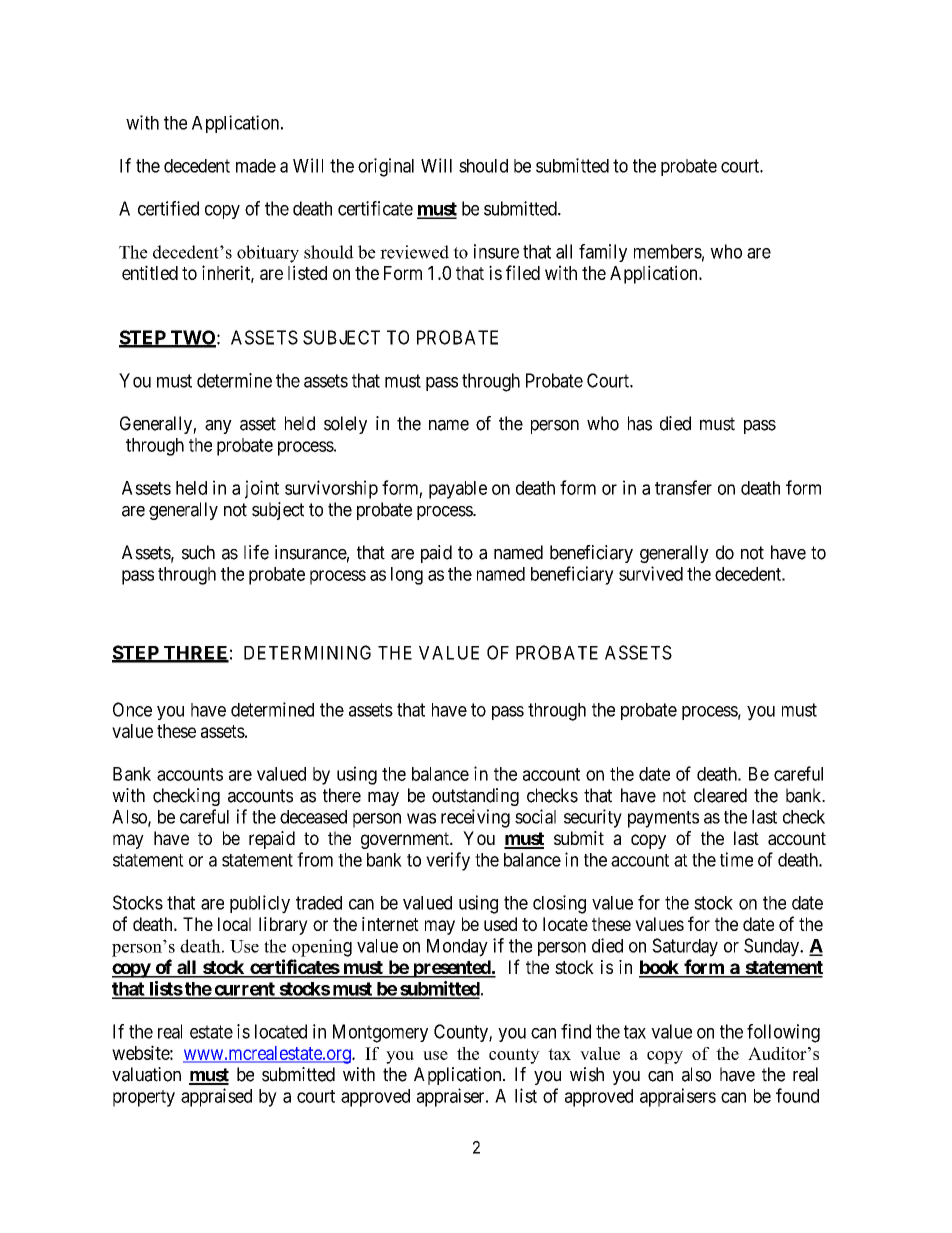 This image has width=952, height=1233. What do you see at coordinates (345, 425) in the image?
I see `solely` at bounding box center [345, 425].
